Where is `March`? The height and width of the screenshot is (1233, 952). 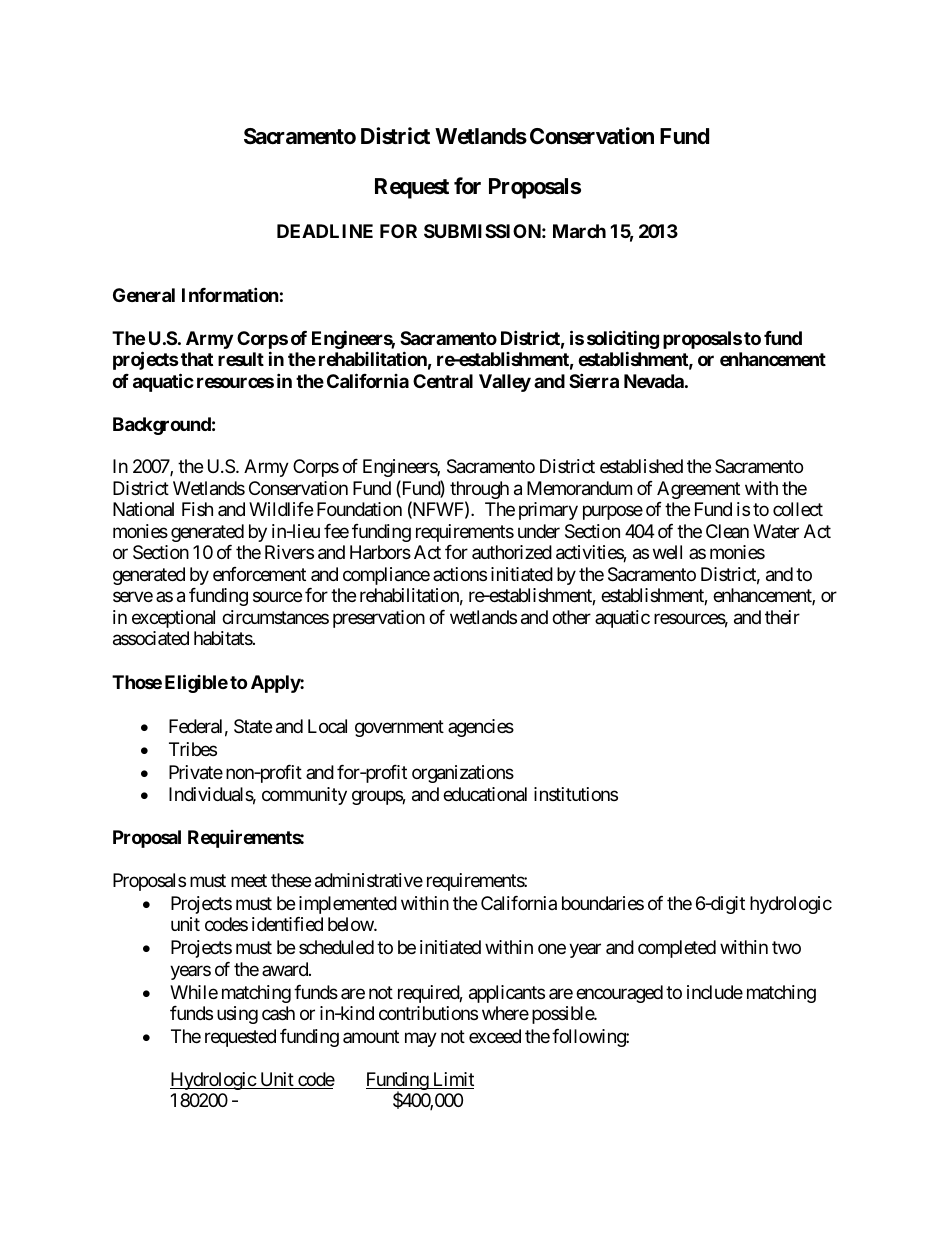 March is located at coordinates (579, 231).
